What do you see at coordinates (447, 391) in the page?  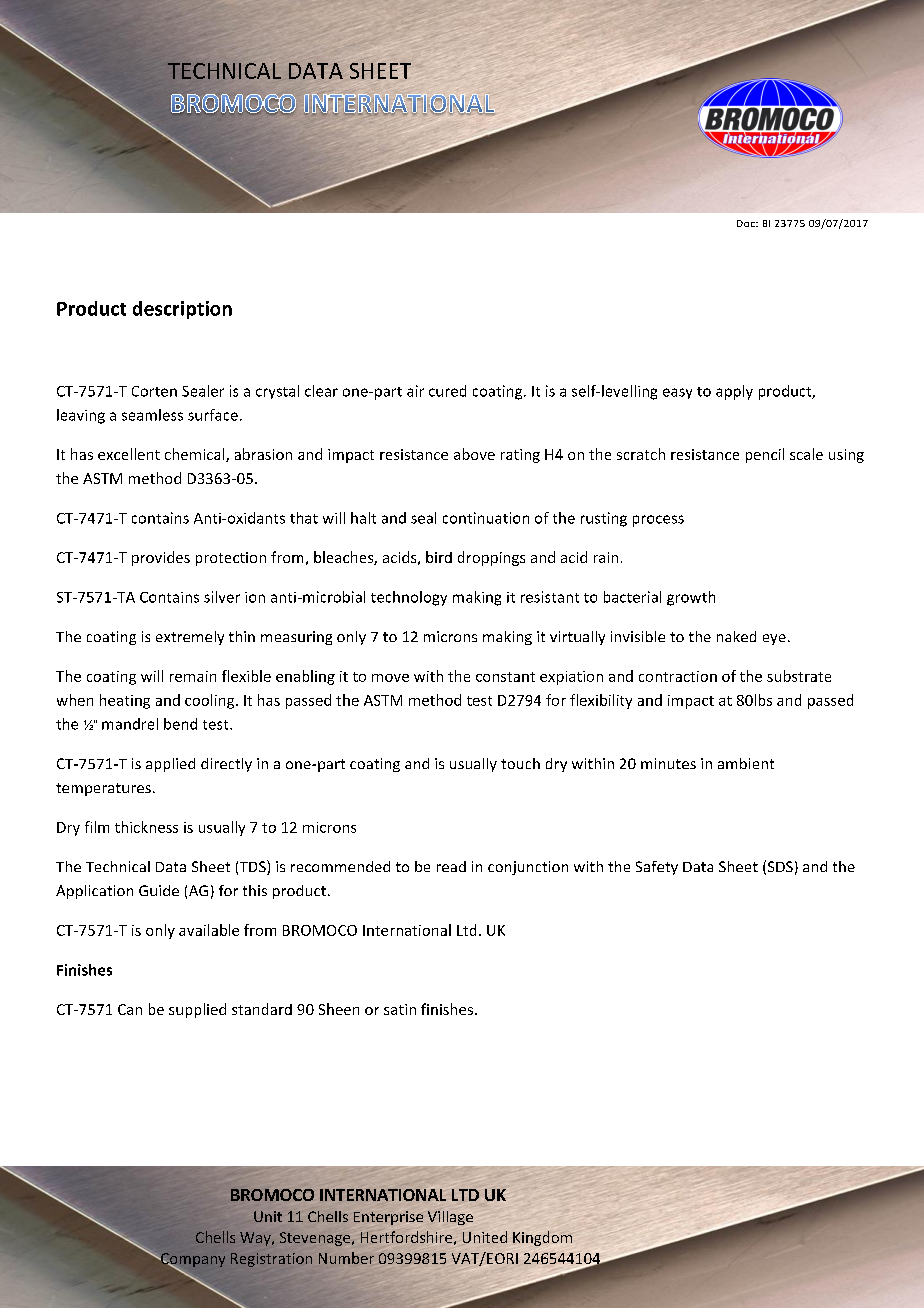 I see `cured` at bounding box center [447, 391].
